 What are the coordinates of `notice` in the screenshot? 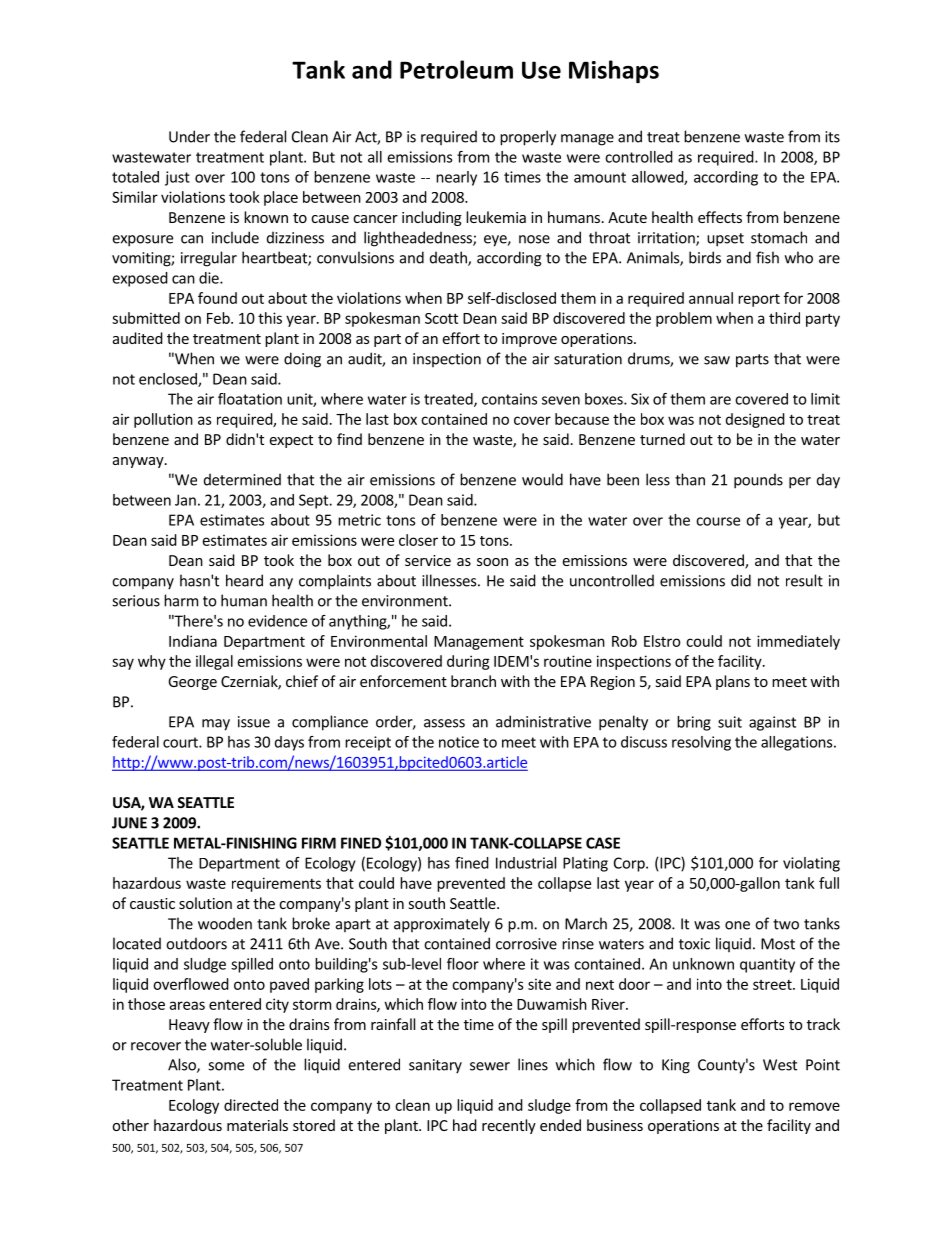 It's located at (459, 742).
